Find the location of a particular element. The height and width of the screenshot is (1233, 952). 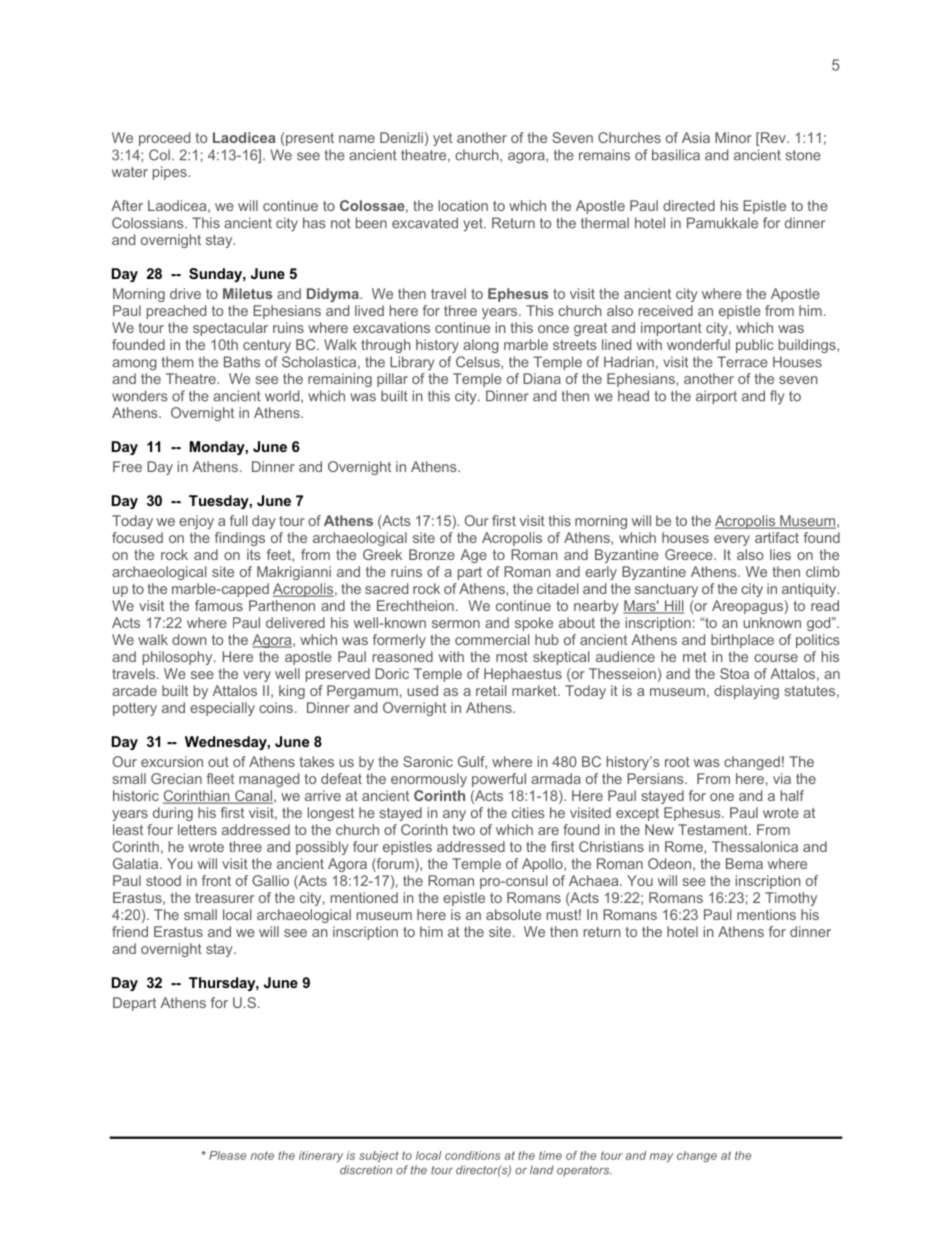

commercial is located at coordinates (492, 639).
